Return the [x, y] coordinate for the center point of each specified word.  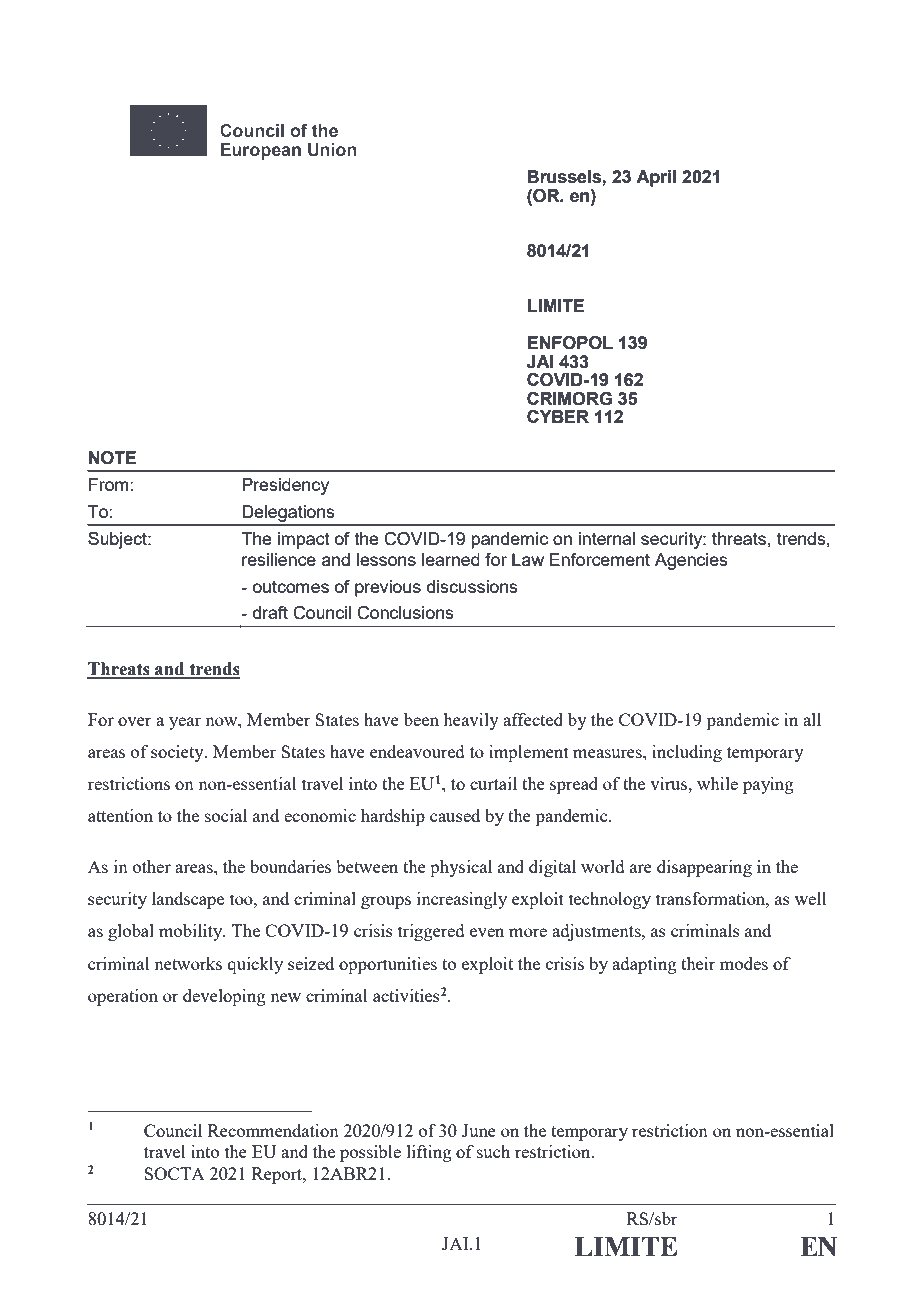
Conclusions [405, 613]
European [261, 151]
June [479, 1130]
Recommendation [273, 1130]
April [656, 178]
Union [332, 150]
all [812, 719]
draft [270, 612]
